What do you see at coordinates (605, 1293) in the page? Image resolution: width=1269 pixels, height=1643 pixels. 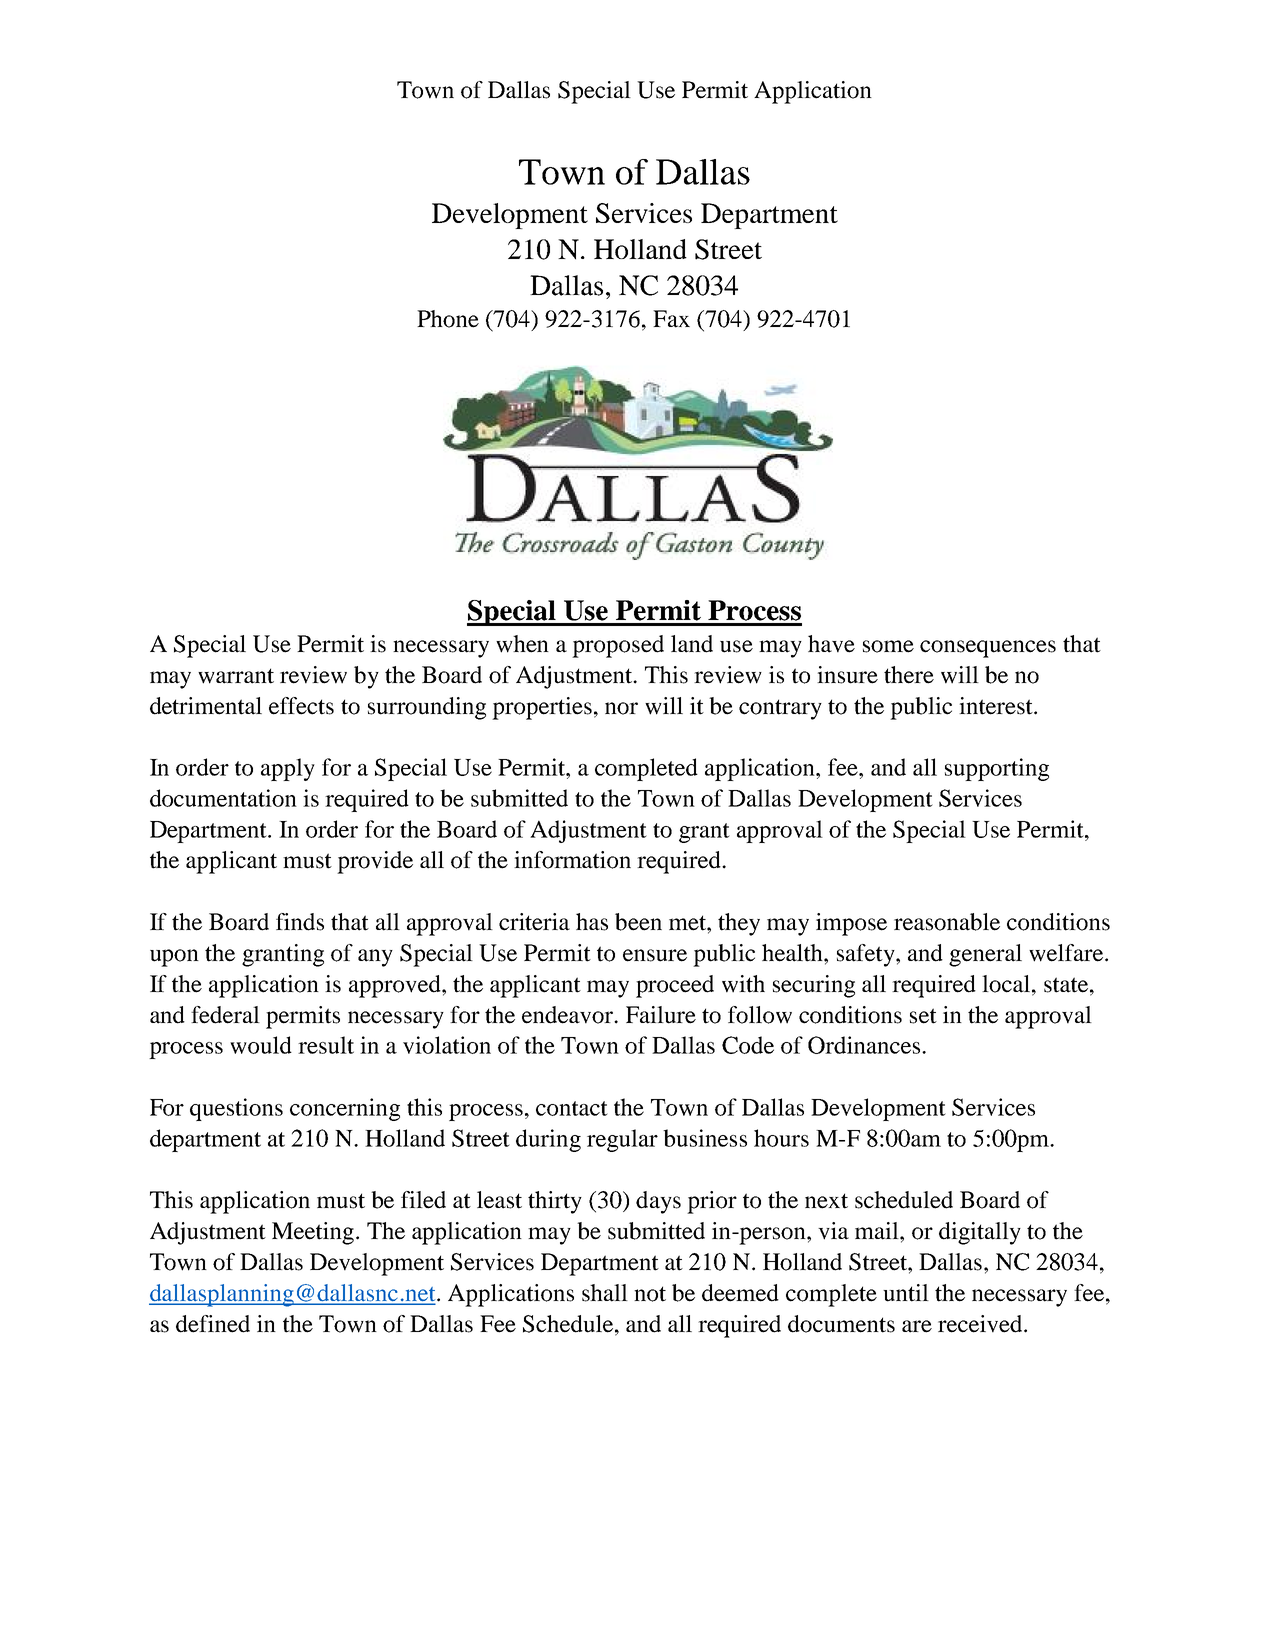 I see `shall` at bounding box center [605, 1293].
